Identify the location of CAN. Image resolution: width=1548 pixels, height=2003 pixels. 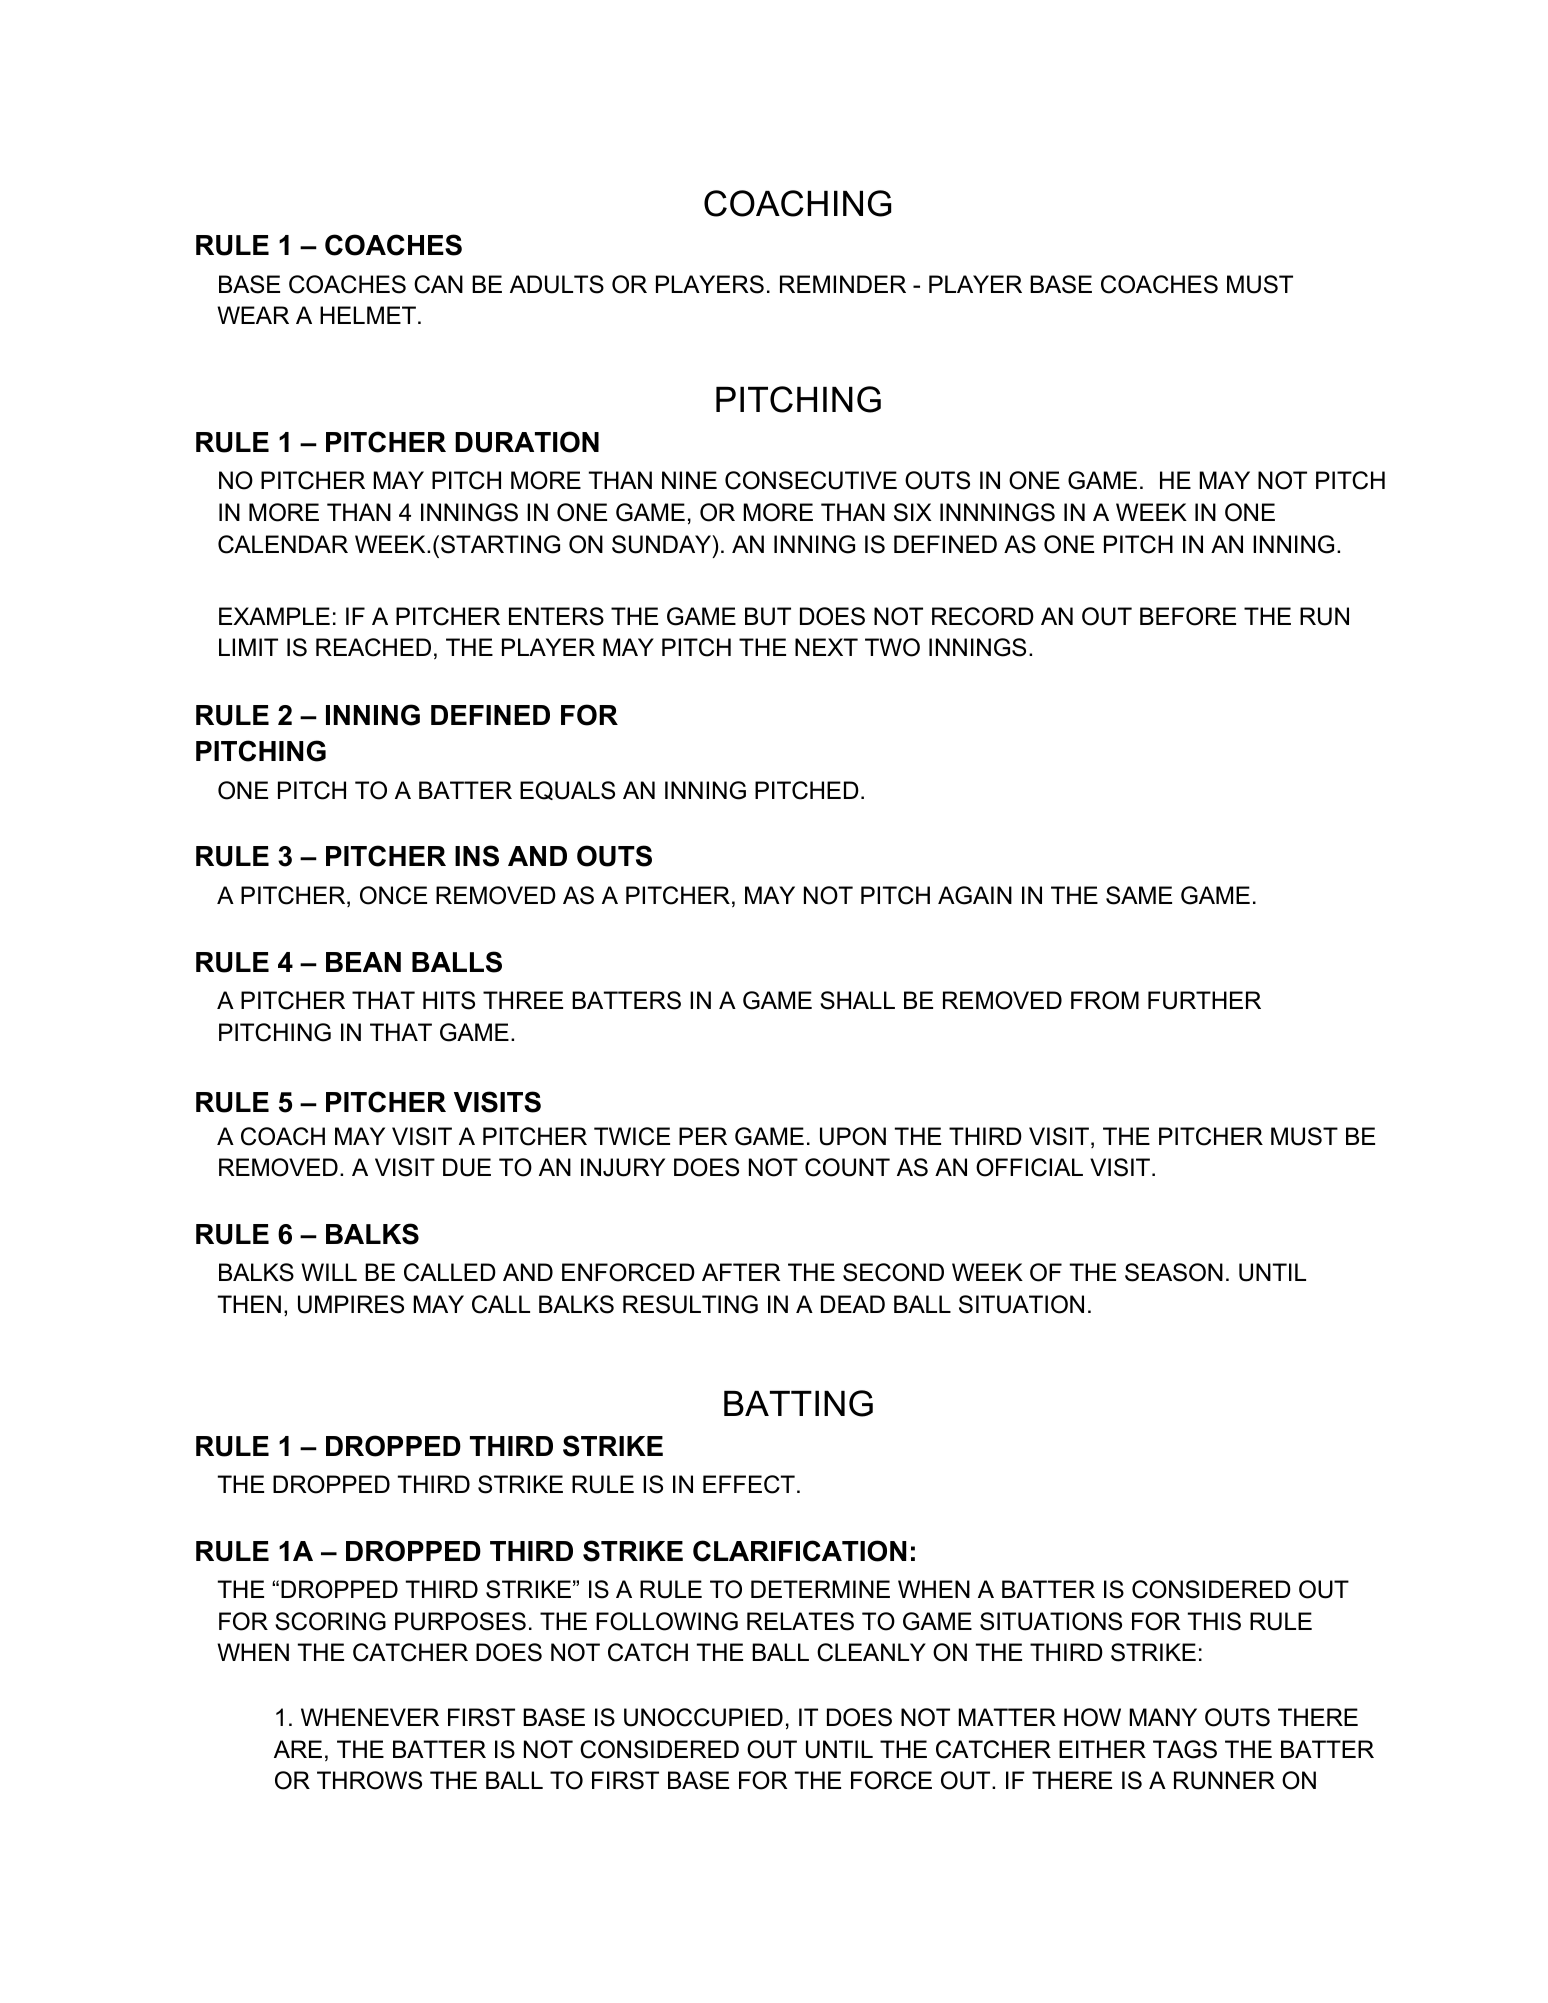
(438, 284).
